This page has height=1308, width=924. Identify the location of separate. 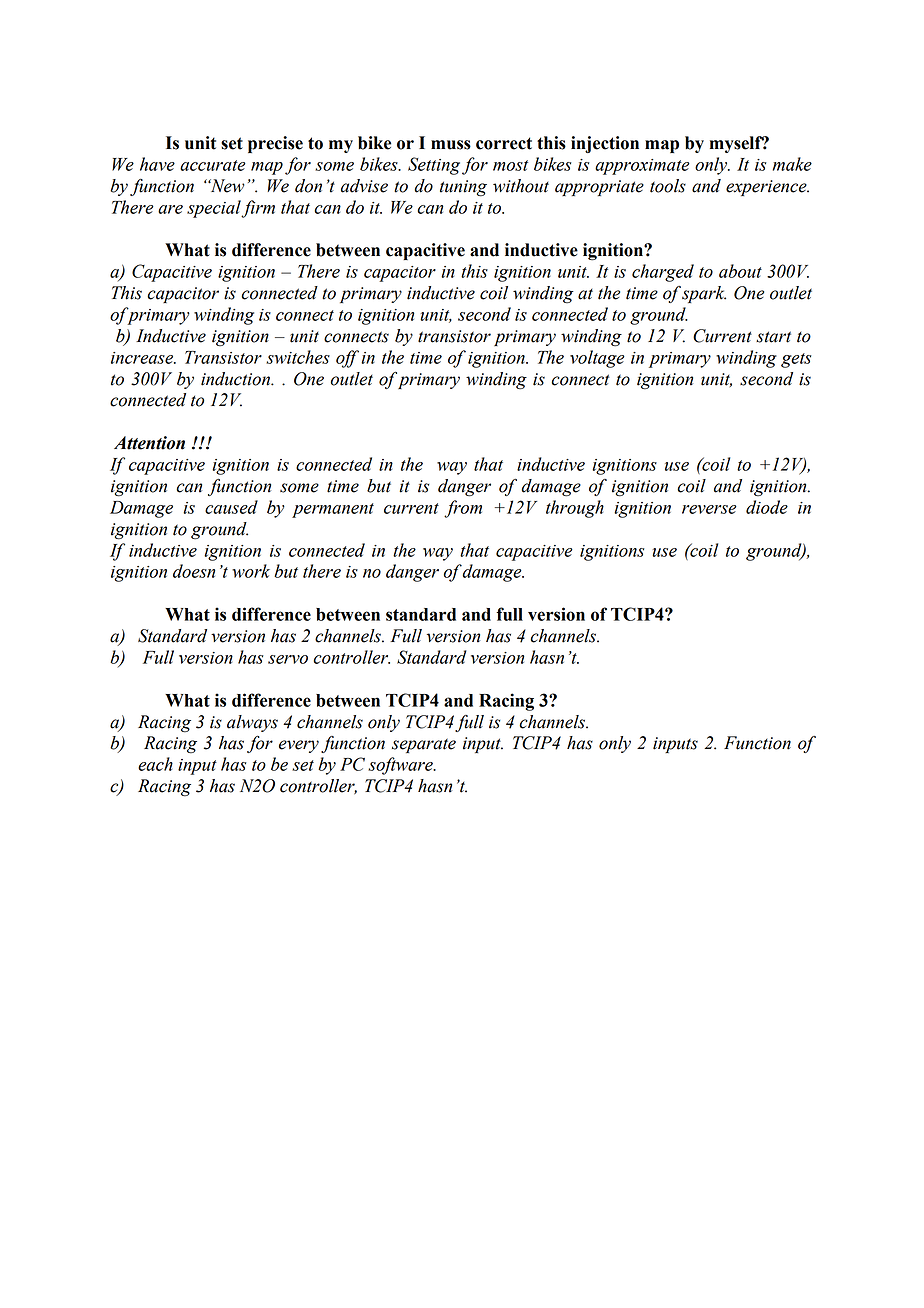
(424, 745).
